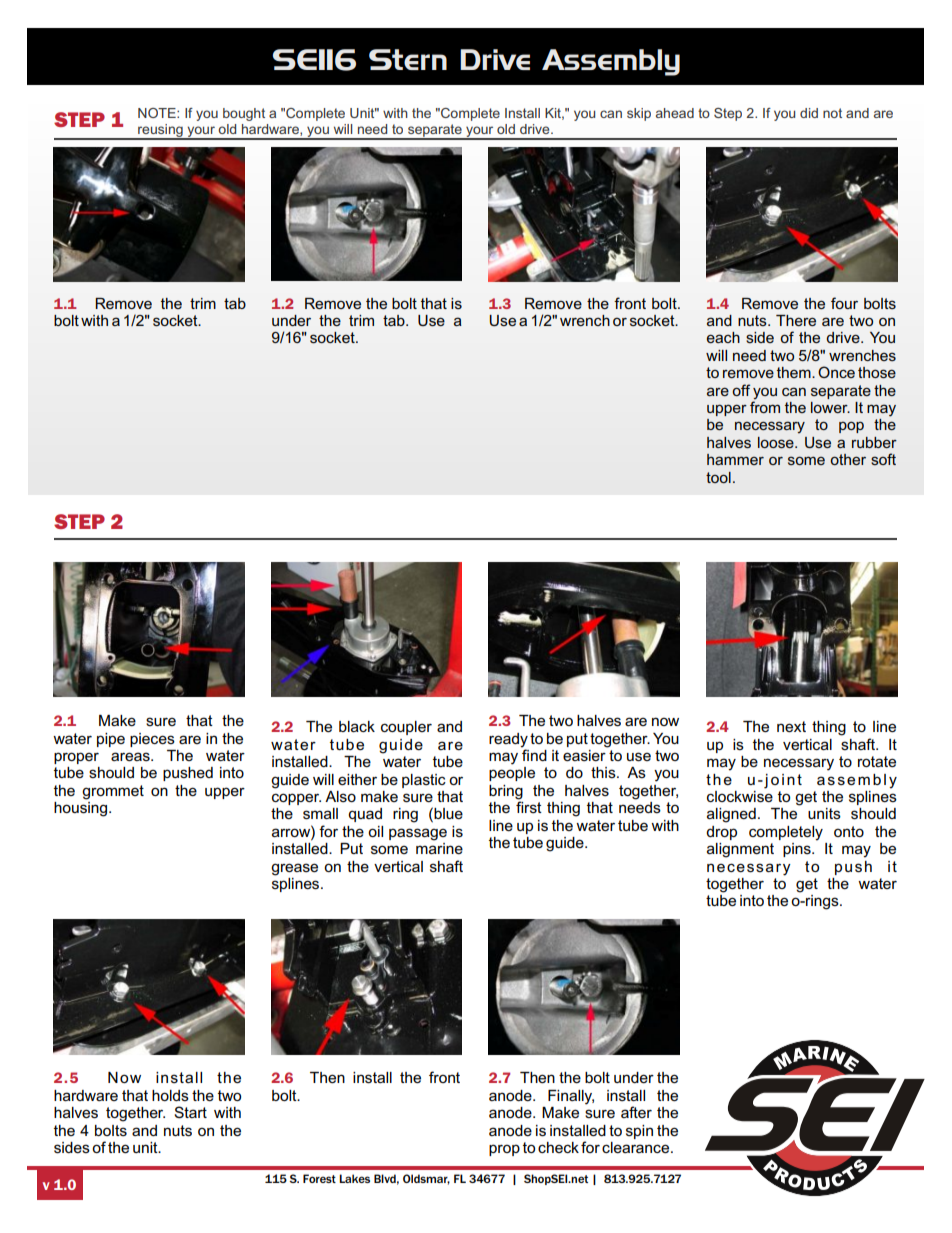 Image resolution: width=952 pixels, height=1233 pixels. What do you see at coordinates (406, 728) in the screenshot?
I see `coupler` at bounding box center [406, 728].
